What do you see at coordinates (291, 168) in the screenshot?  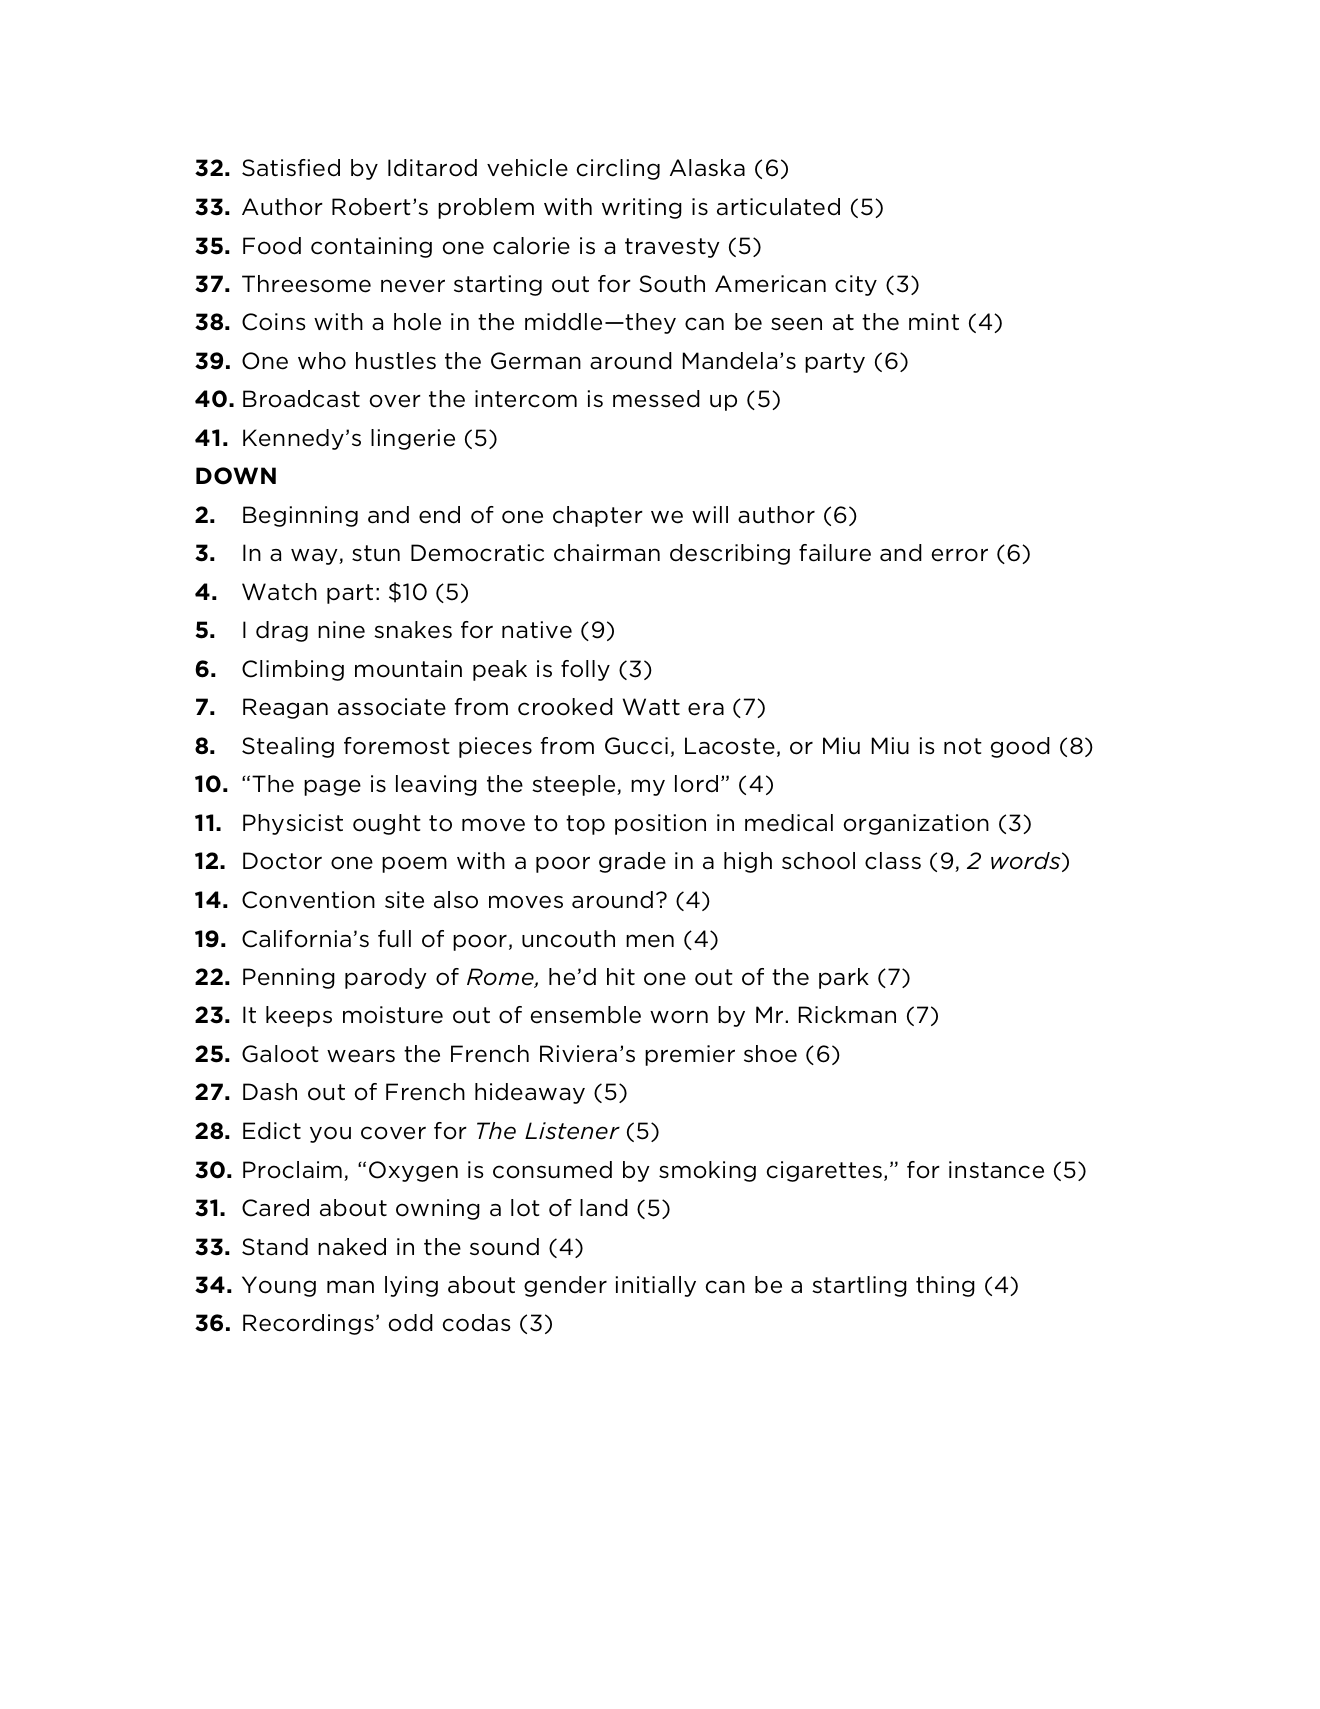 I see `Satisfied` at bounding box center [291, 168].
